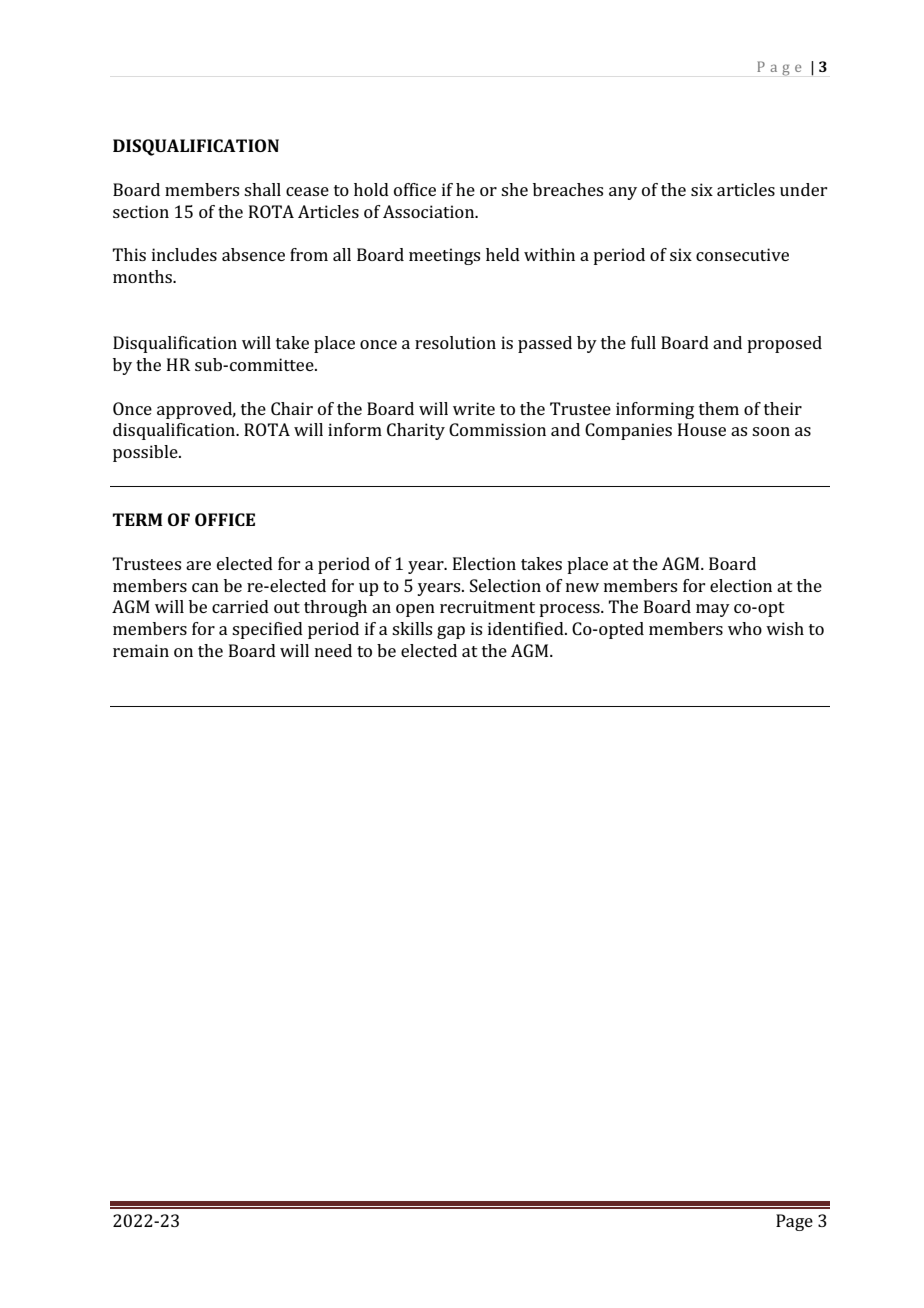  Describe the element at coordinates (745, 628) in the image. I see `who` at that location.
